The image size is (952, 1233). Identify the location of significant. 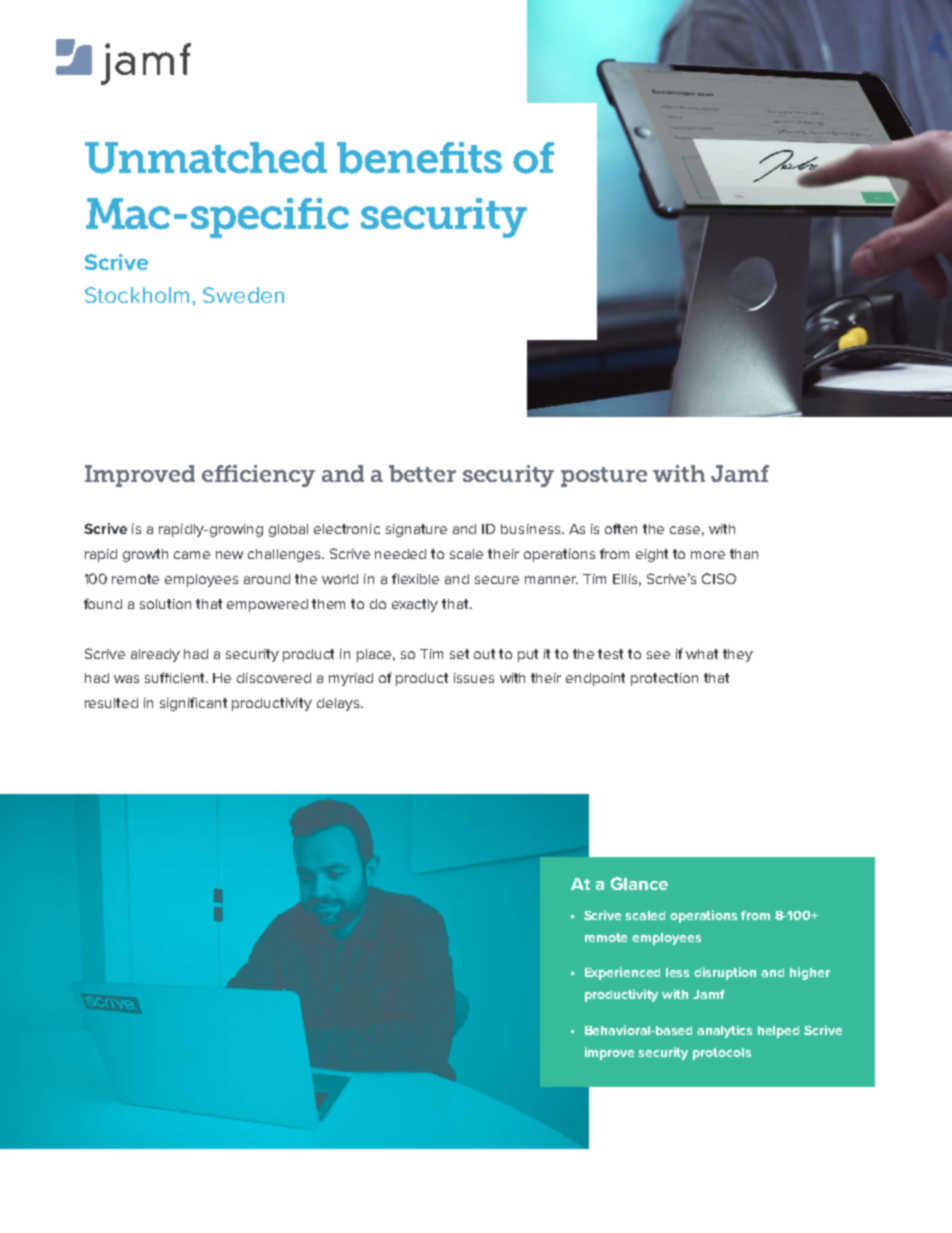
(193, 704).
